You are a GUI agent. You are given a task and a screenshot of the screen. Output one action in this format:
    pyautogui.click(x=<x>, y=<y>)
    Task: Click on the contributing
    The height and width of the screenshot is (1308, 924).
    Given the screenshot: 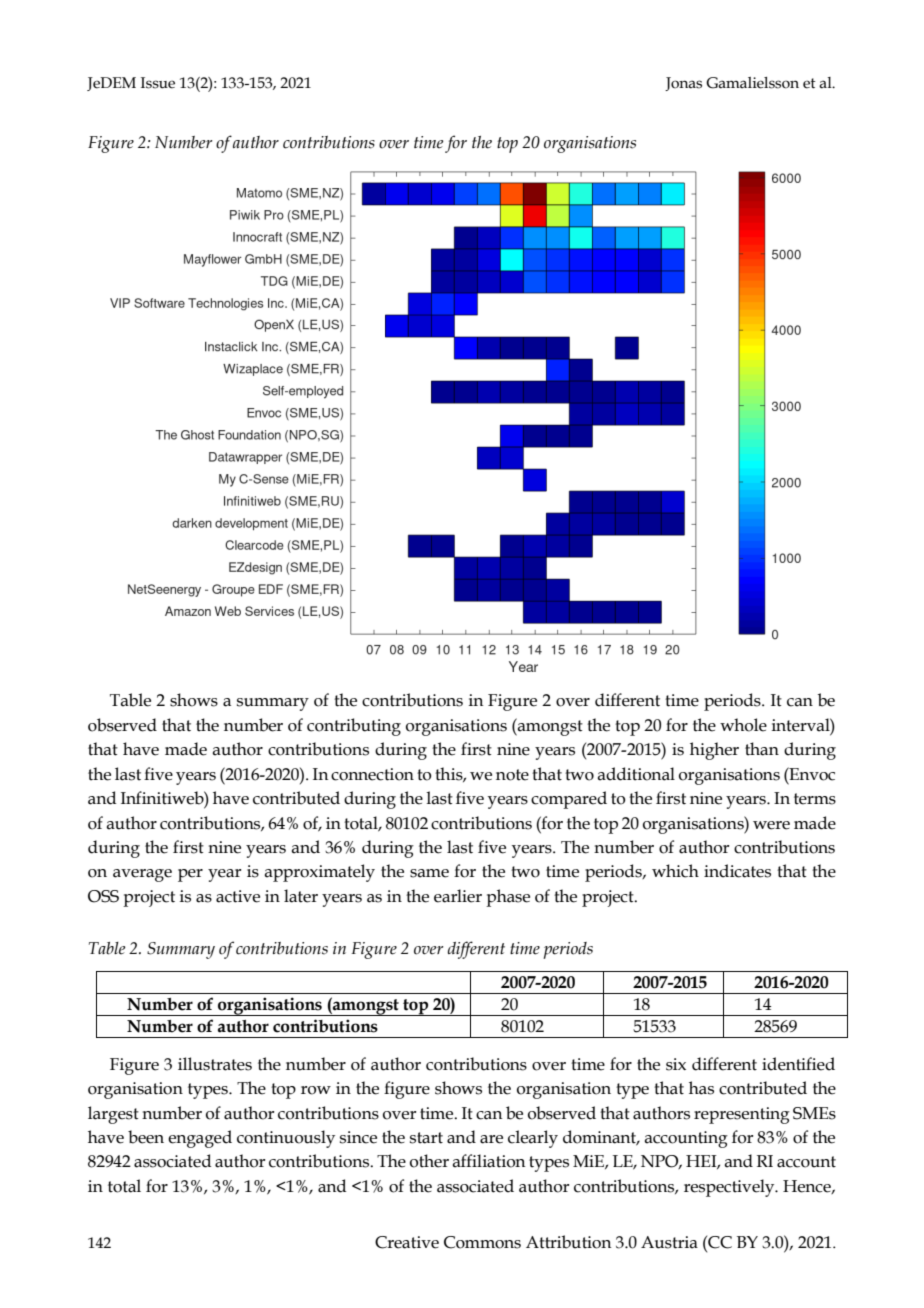 What is the action you would take?
    pyautogui.click(x=354, y=727)
